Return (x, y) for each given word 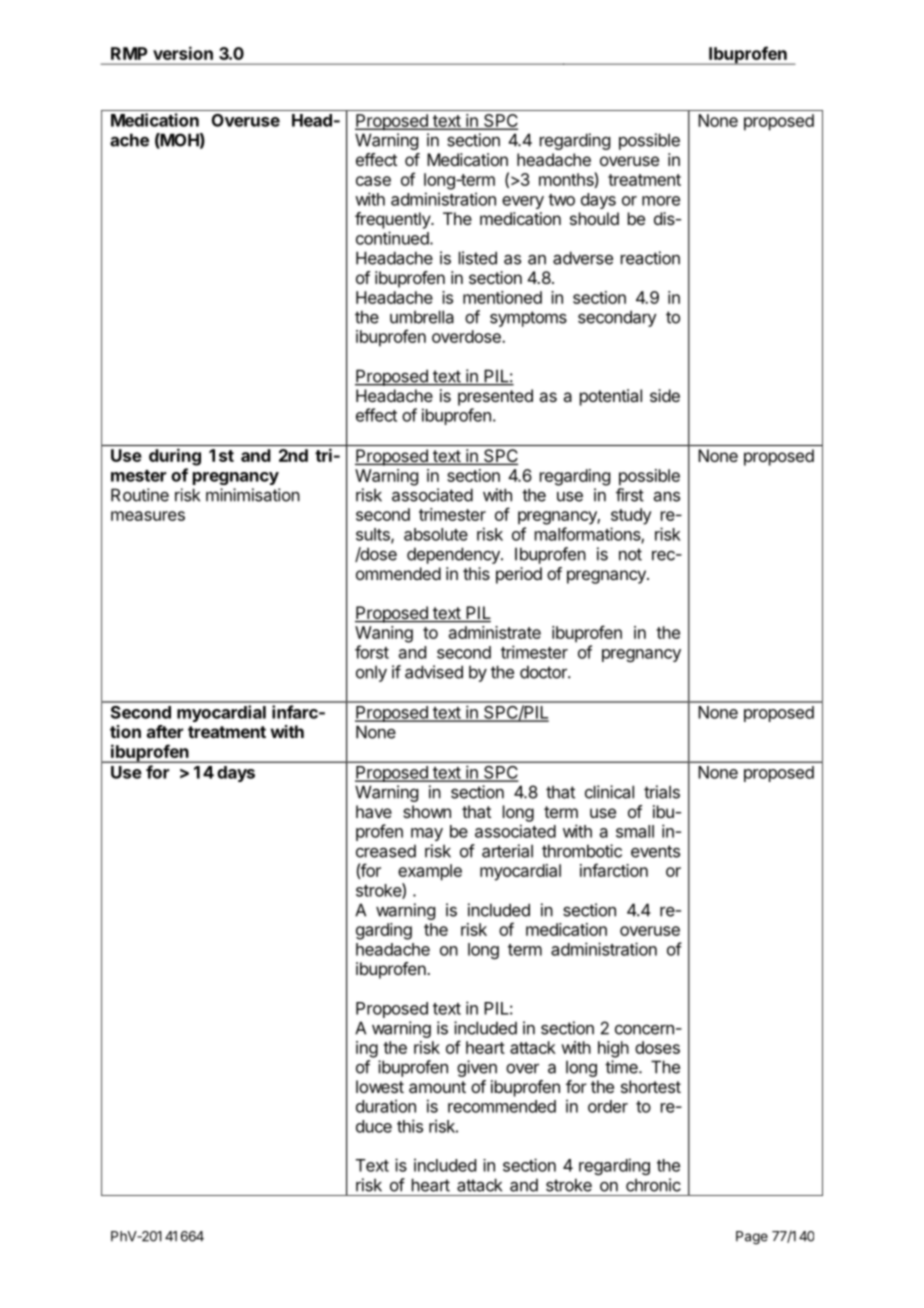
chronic (653, 1185)
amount (437, 1087)
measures (148, 516)
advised (434, 672)
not (630, 554)
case (373, 181)
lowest (380, 1086)
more (661, 201)
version (183, 53)
